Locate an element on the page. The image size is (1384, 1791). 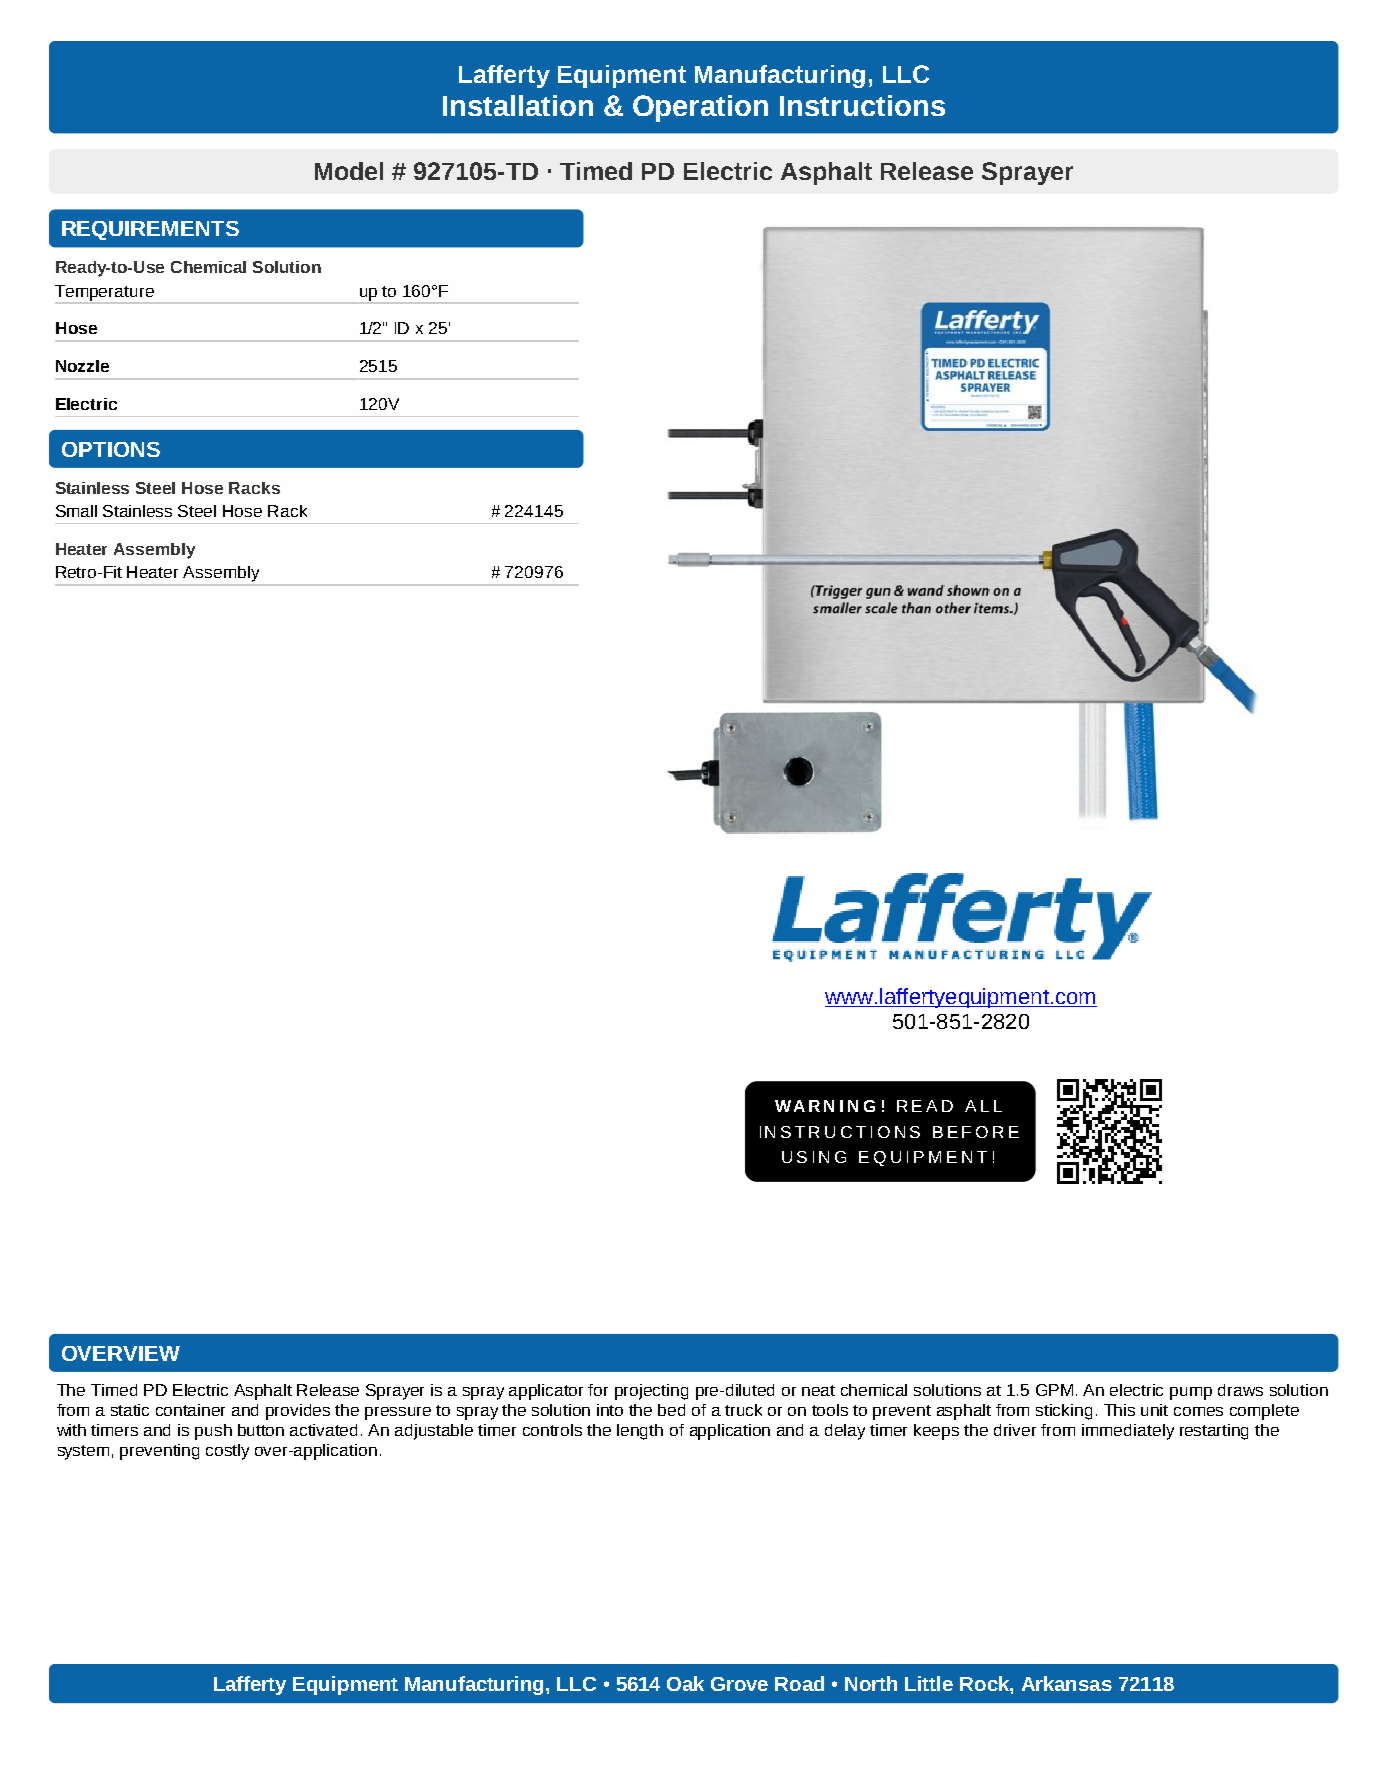
GPM is located at coordinates (1054, 1390).
